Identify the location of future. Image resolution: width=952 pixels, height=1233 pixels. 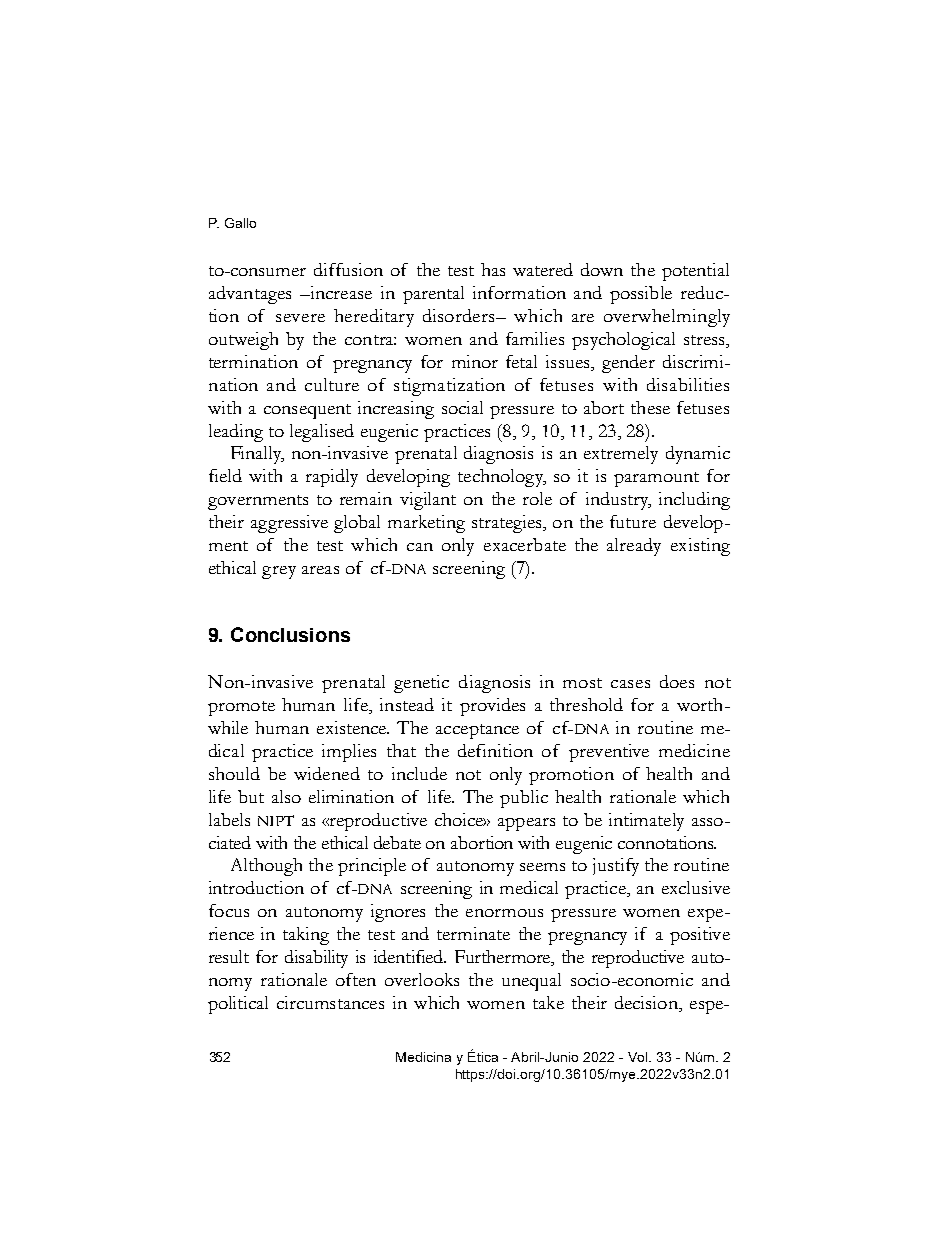
(633, 521).
